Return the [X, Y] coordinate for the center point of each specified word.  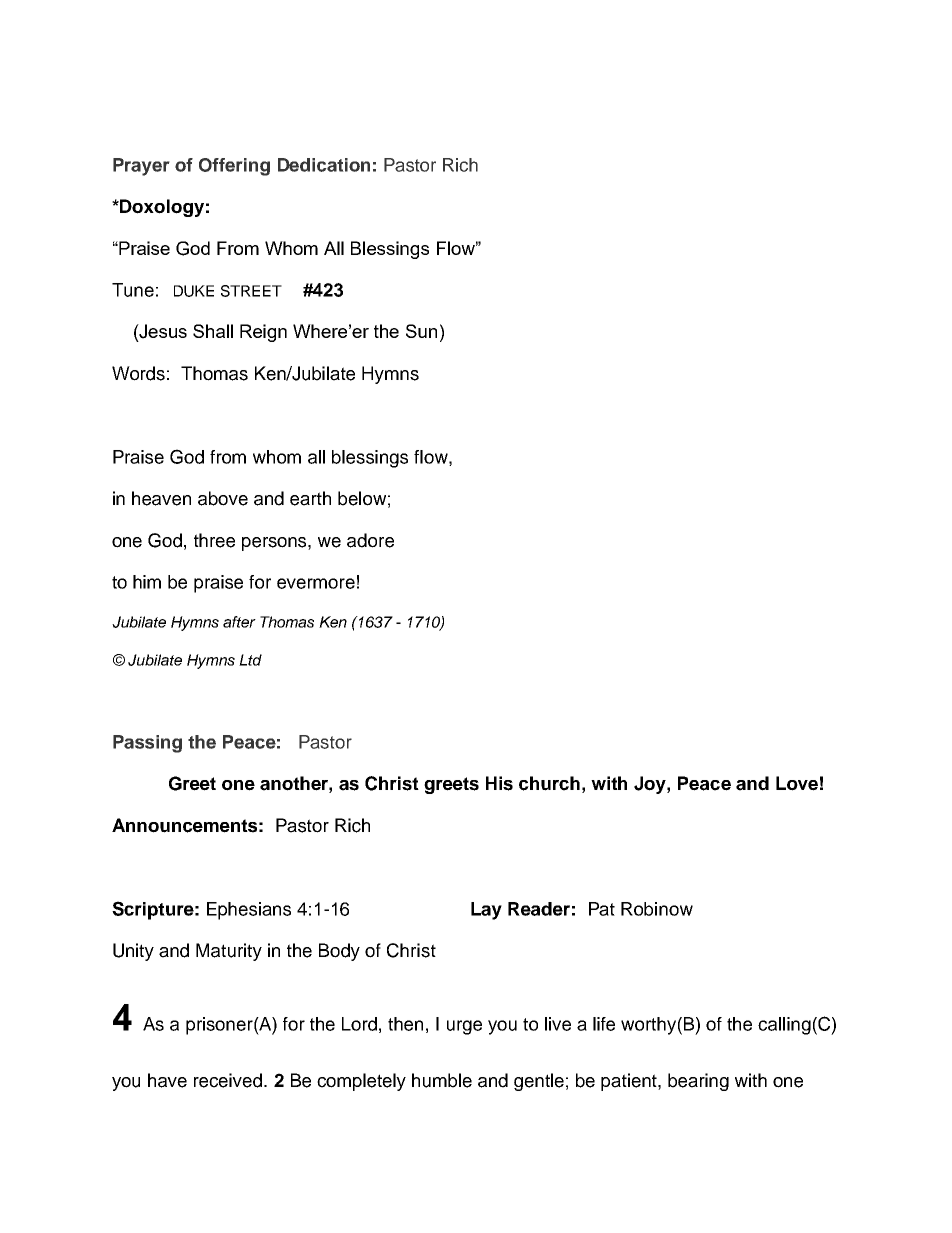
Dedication [324, 165]
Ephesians [249, 911]
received [229, 1080]
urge [464, 1027]
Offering [234, 167]
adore [370, 540]
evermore [316, 583]
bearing [698, 1082]
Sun [421, 331]
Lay [486, 911]
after [239, 622]
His [499, 783]
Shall [213, 331]
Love [797, 783]
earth [310, 498]
